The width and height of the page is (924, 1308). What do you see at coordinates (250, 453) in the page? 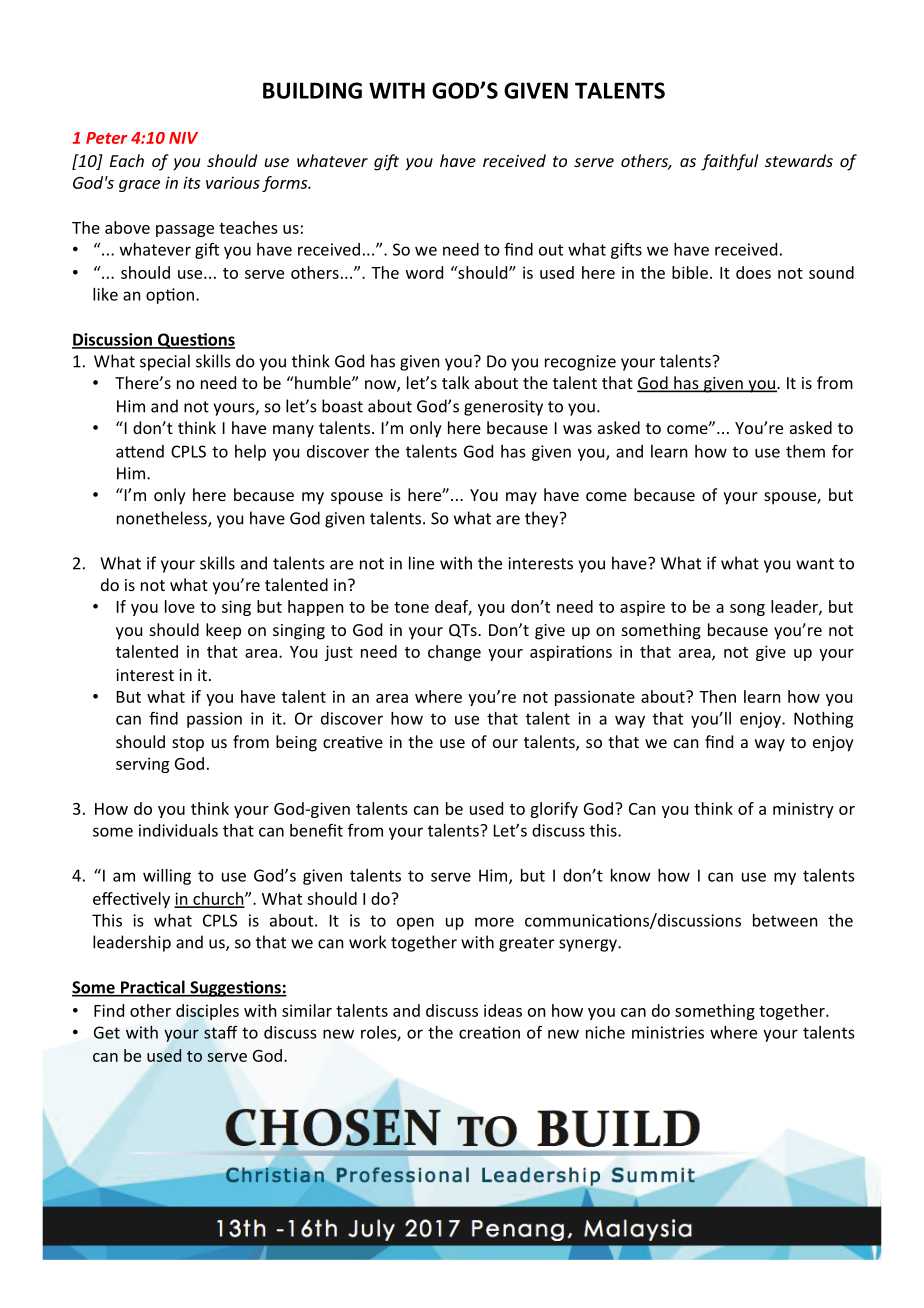
I see `help` at bounding box center [250, 453].
